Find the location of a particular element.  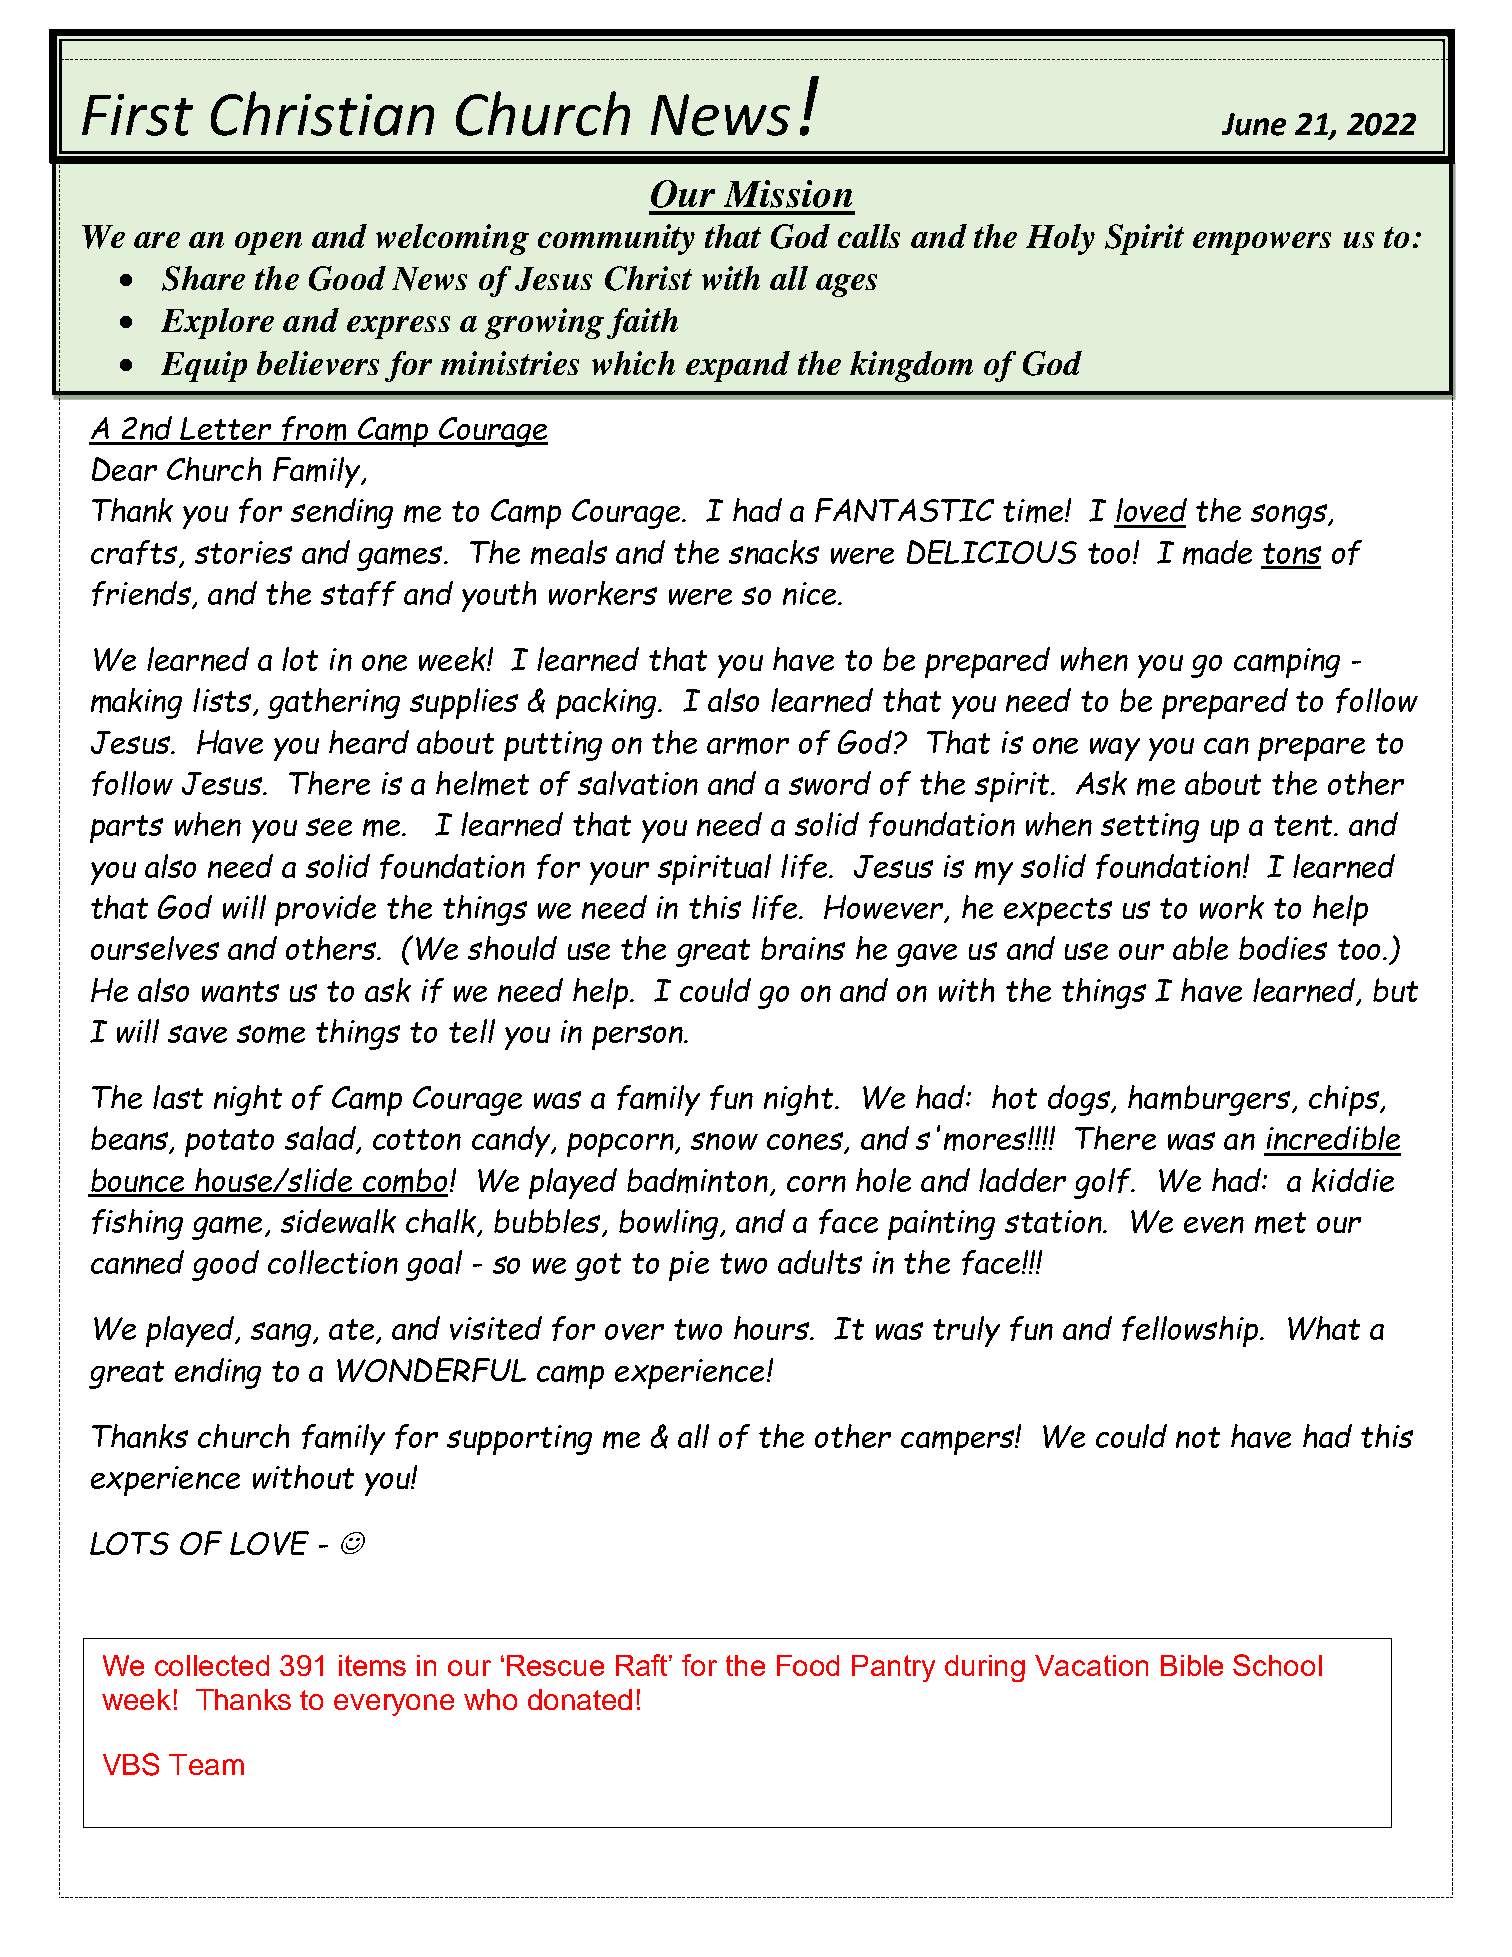

provide is located at coordinates (325, 910).
